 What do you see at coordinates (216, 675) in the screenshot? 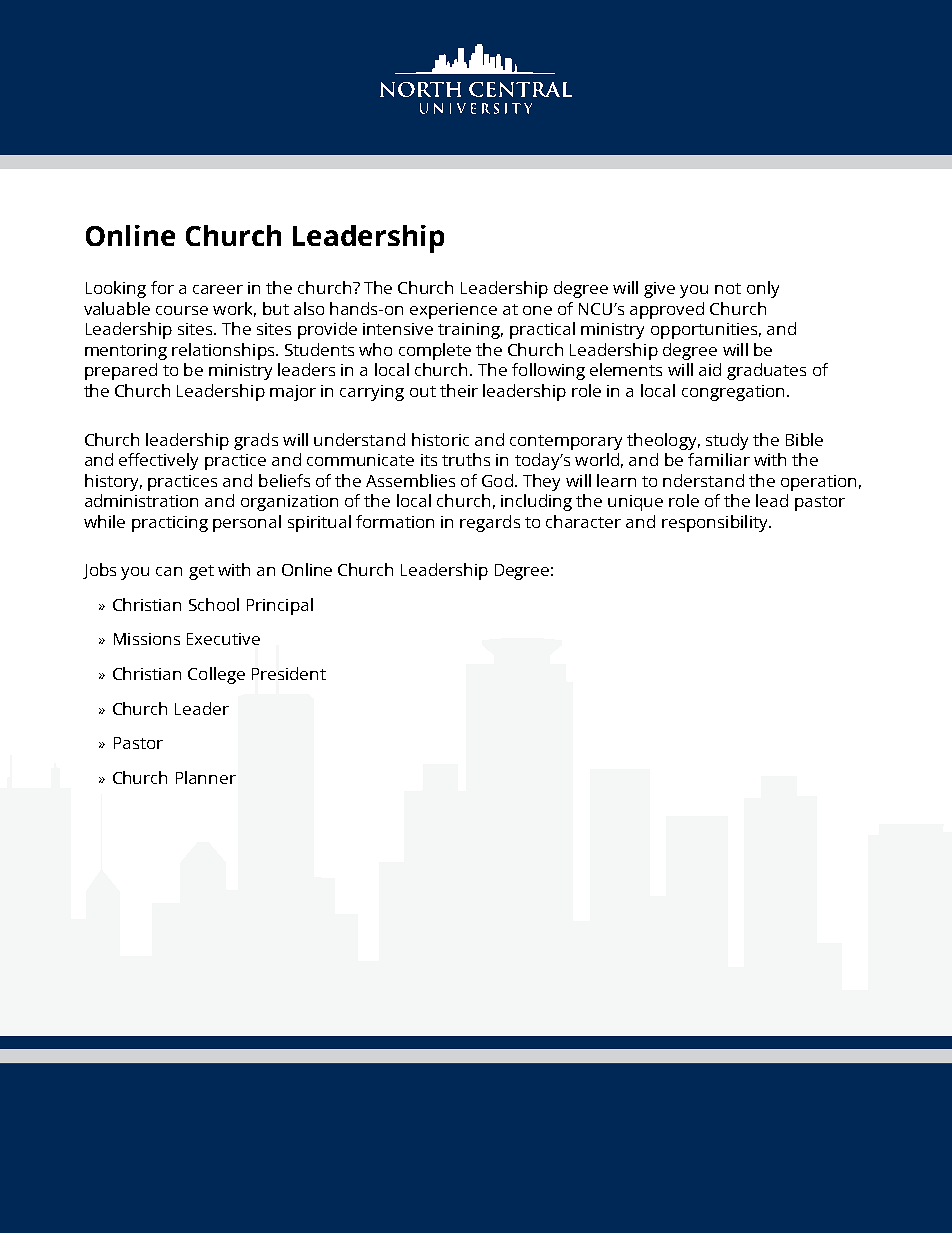
I see `College` at bounding box center [216, 675].
